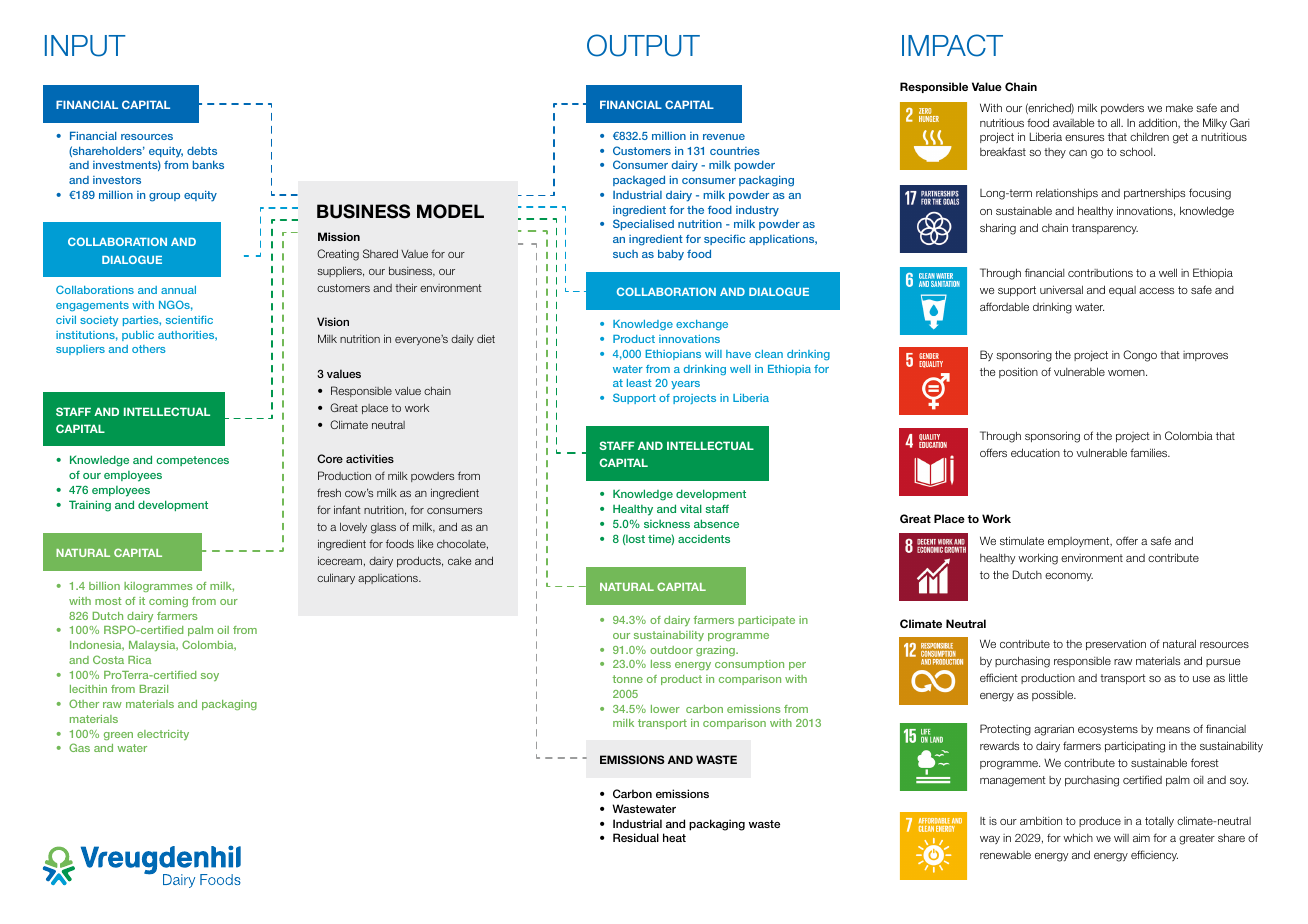 This screenshot has height=924, width=1308. What do you see at coordinates (79, 747) in the screenshot?
I see `Gas` at bounding box center [79, 747].
